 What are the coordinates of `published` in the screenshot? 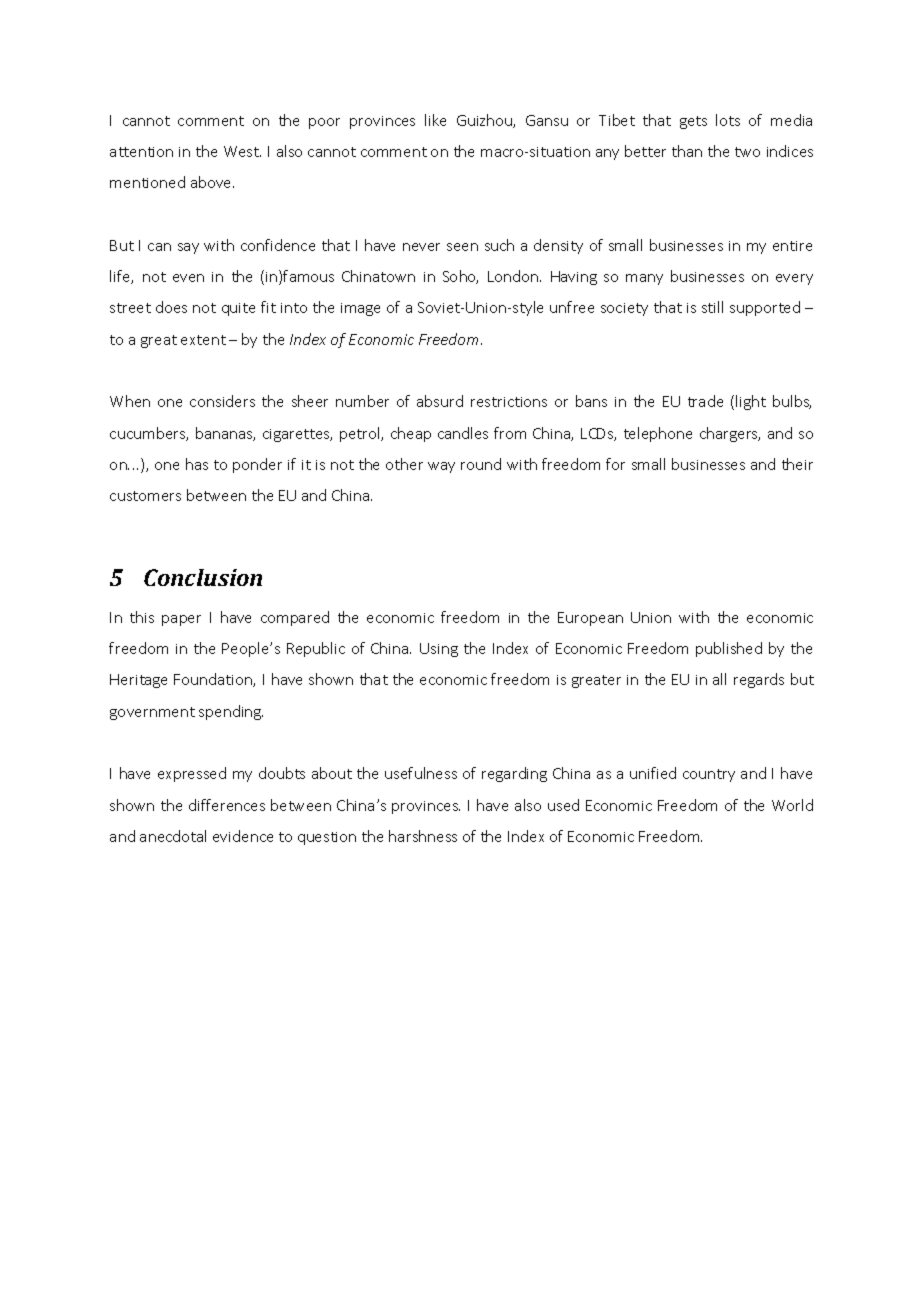 It's located at (729, 649).
